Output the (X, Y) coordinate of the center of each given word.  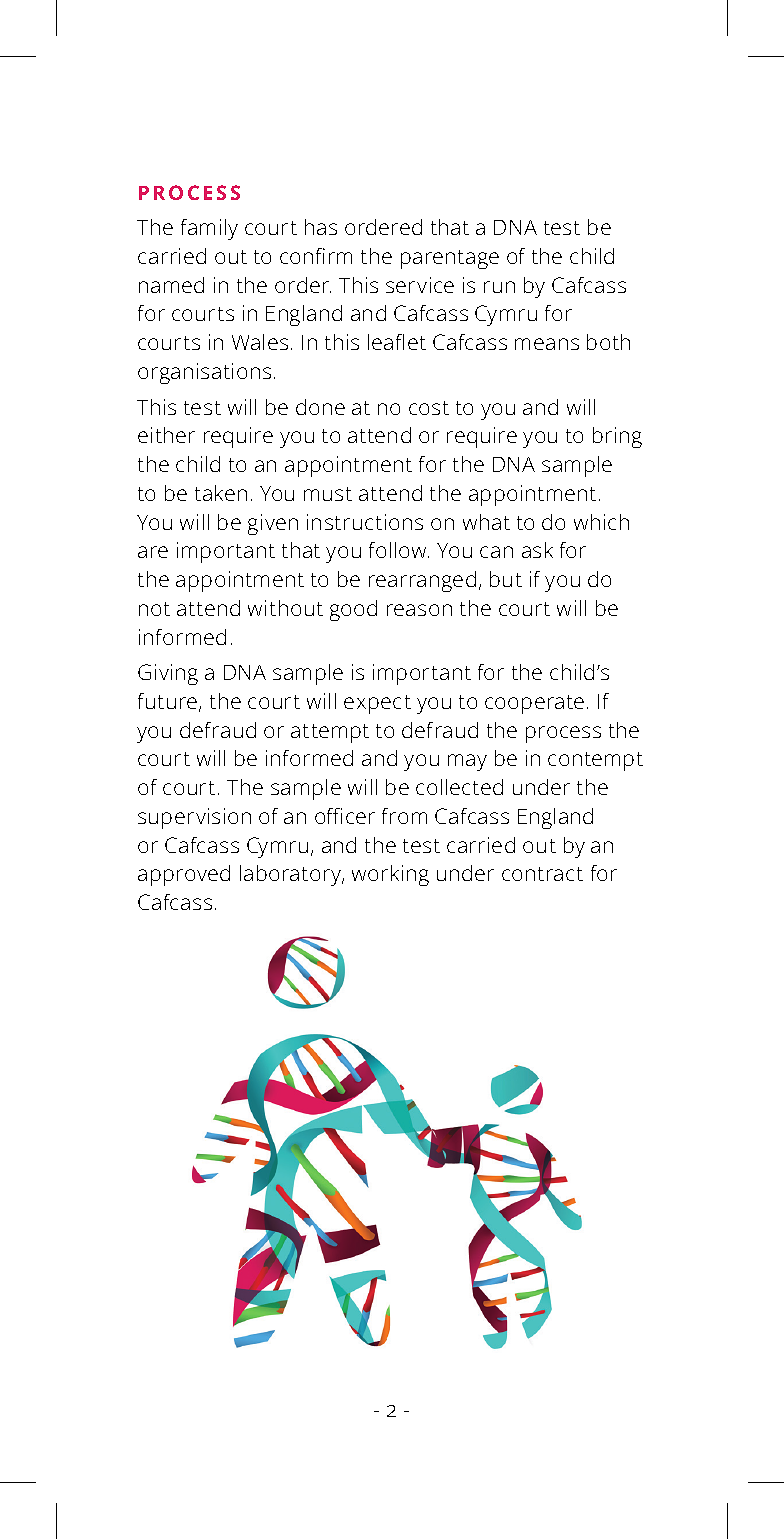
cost (429, 408)
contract (542, 874)
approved (184, 875)
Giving (168, 674)
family (209, 229)
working (390, 875)
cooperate (534, 704)
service (420, 285)
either (166, 435)
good (353, 610)
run (499, 287)
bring (617, 437)
